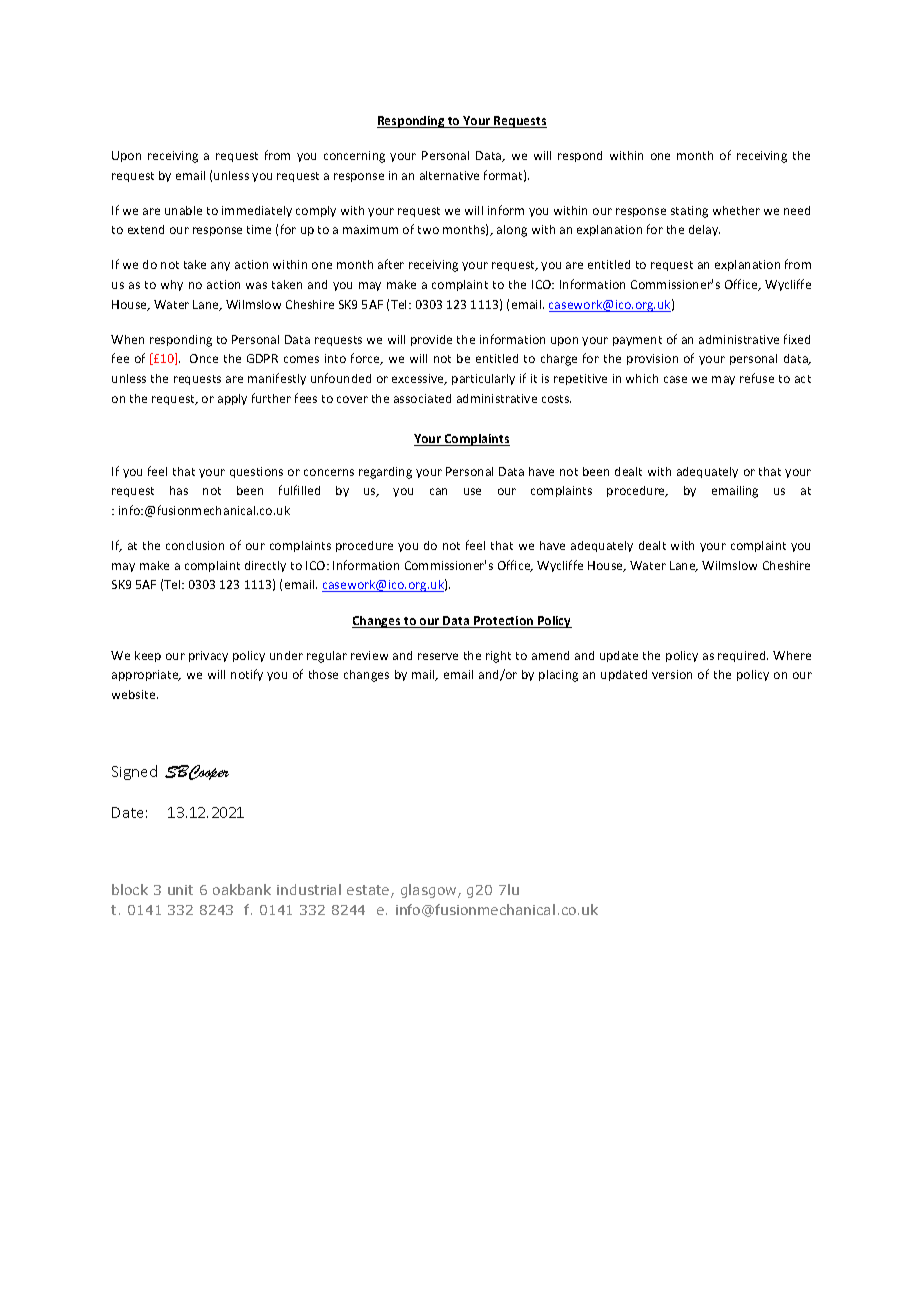 Image resolution: width=924 pixels, height=1308 pixels. Describe the element at coordinates (449, 175) in the screenshot. I see `alternative` at that location.
